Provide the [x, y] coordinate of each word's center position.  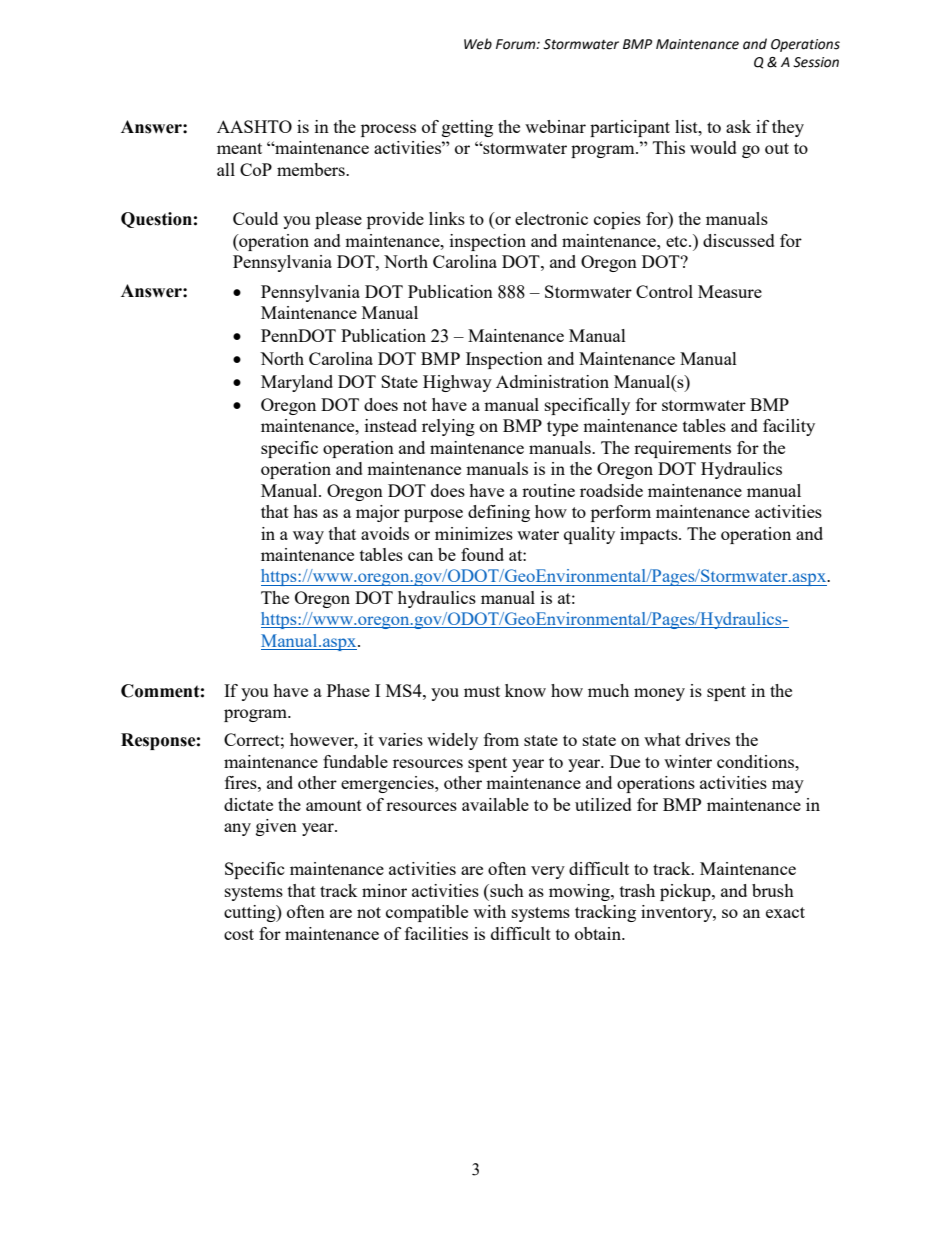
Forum [517, 44]
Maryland [297, 383]
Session [816, 62]
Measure [730, 291]
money [659, 694]
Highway [457, 383]
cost [239, 934]
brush [773, 890]
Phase [348, 690]
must [482, 691]
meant [239, 148]
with [489, 911]
